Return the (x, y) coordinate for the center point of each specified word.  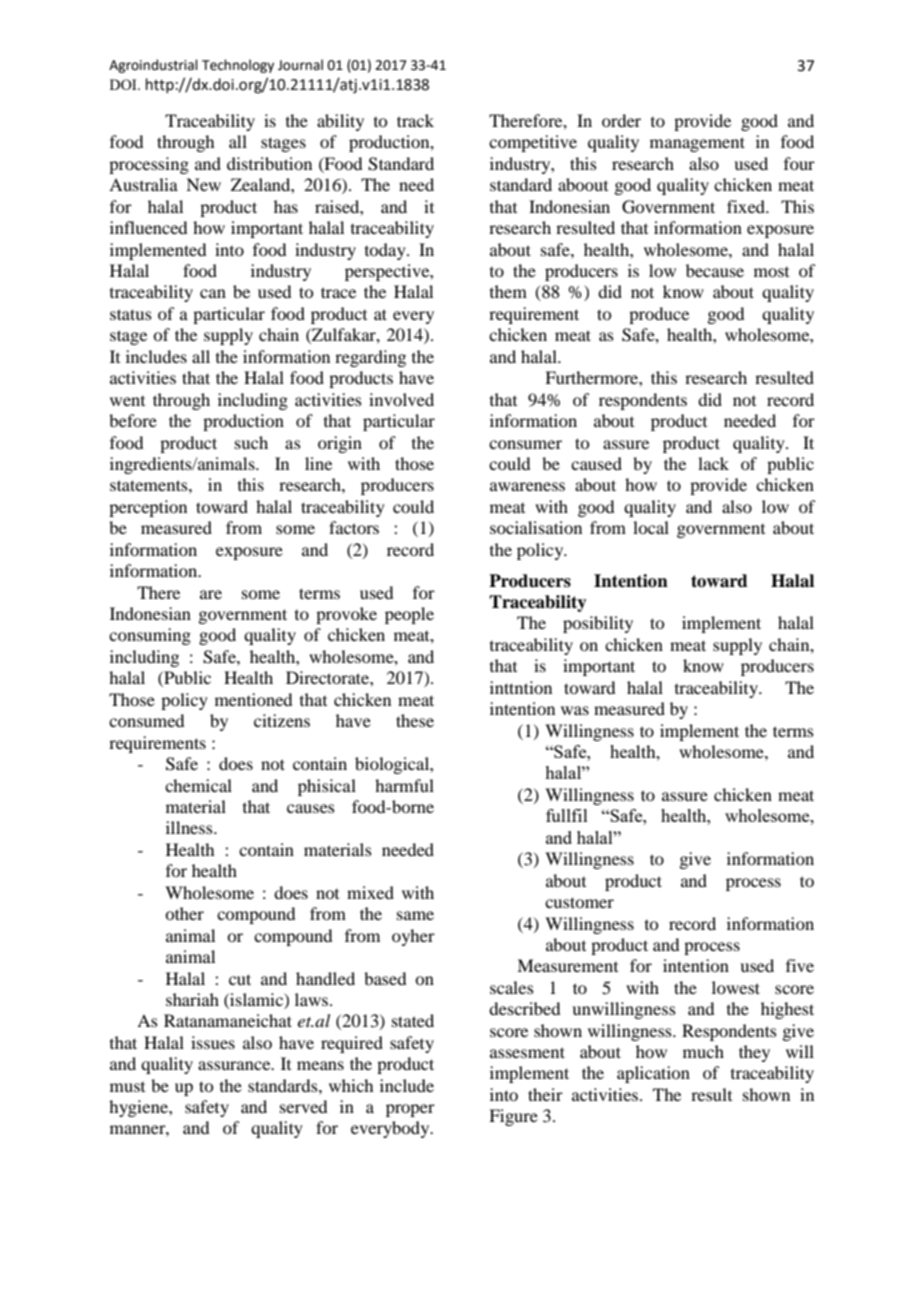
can (213, 293)
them (508, 291)
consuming (150, 636)
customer (579, 902)
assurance (235, 1065)
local (651, 527)
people (409, 615)
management (697, 144)
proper (410, 1110)
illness (190, 827)
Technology (238, 66)
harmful (404, 785)
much (703, 1051)
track (415, 120)
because (715, 270)
